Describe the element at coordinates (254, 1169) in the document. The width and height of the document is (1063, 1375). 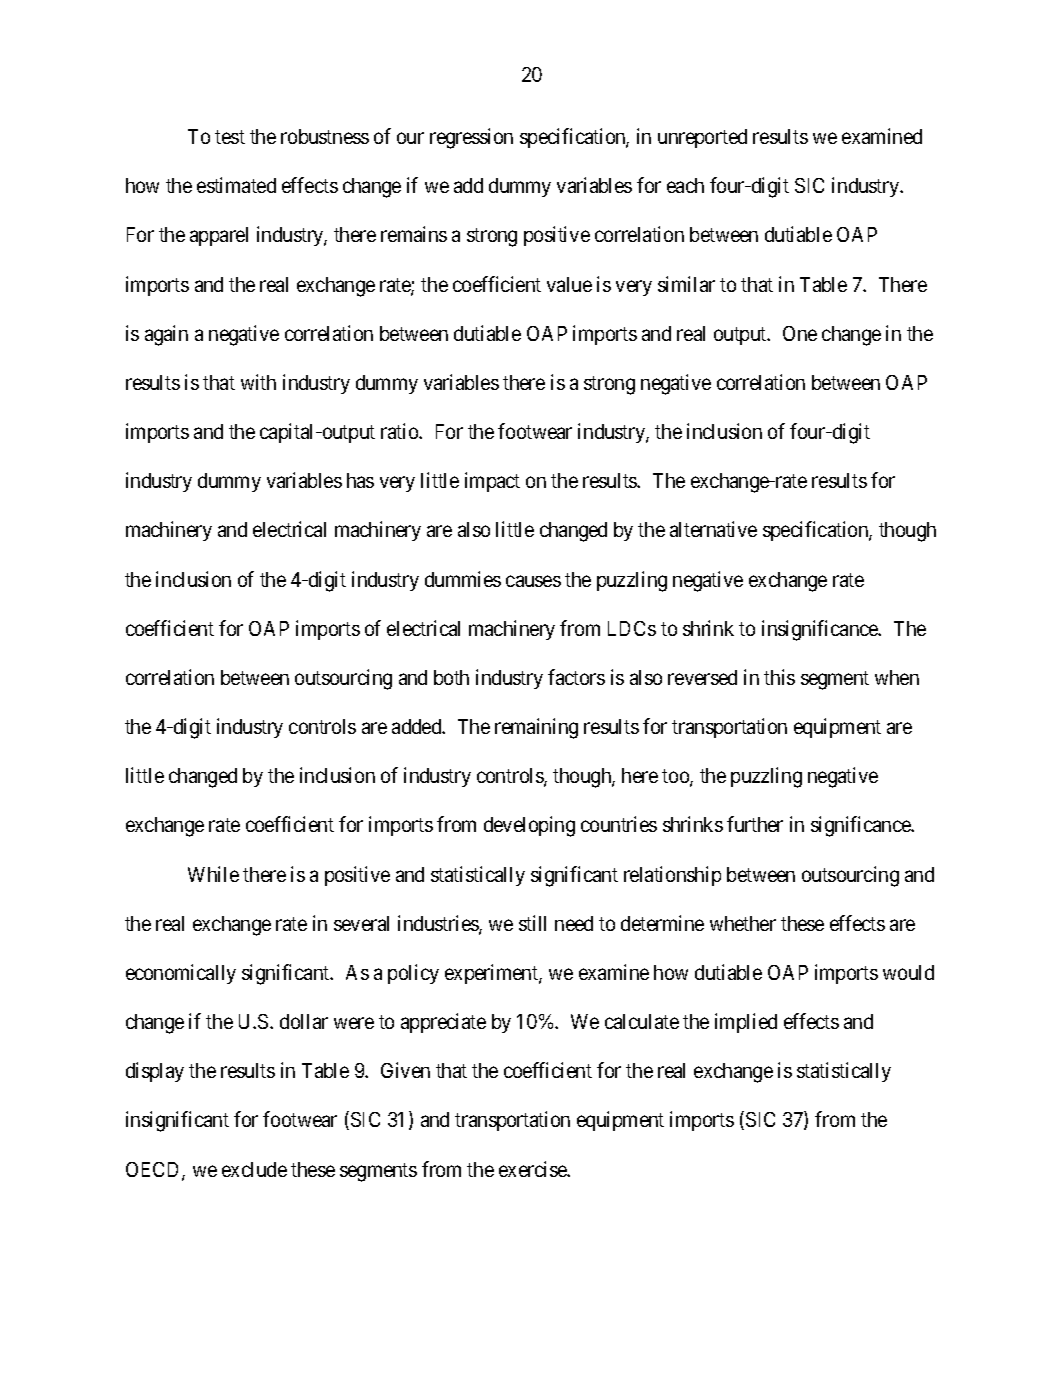
I see `exclude` at that location.
